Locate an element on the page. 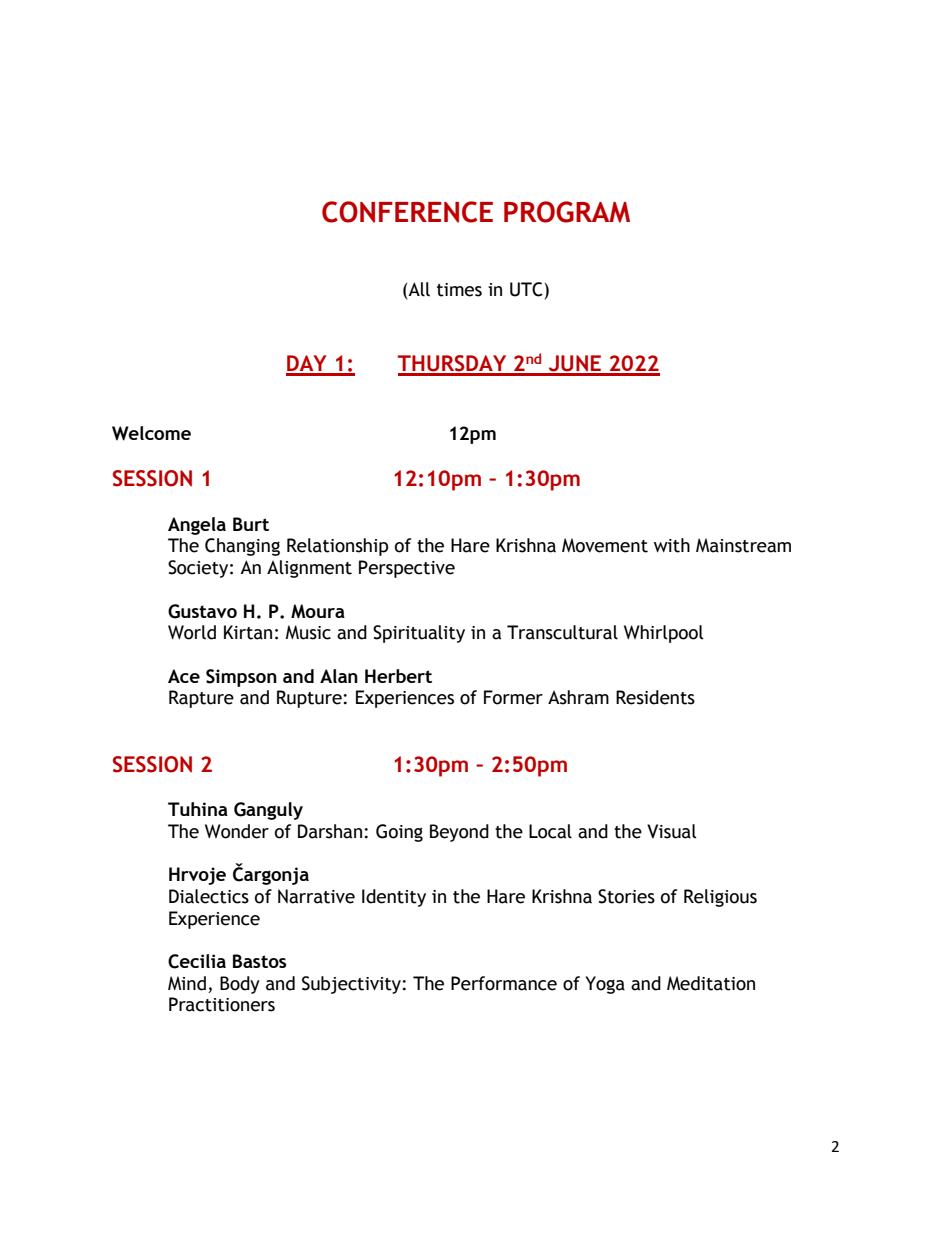 The width and height of the page is (952, 1233). Meditation is located at coordinates (711, 983).
